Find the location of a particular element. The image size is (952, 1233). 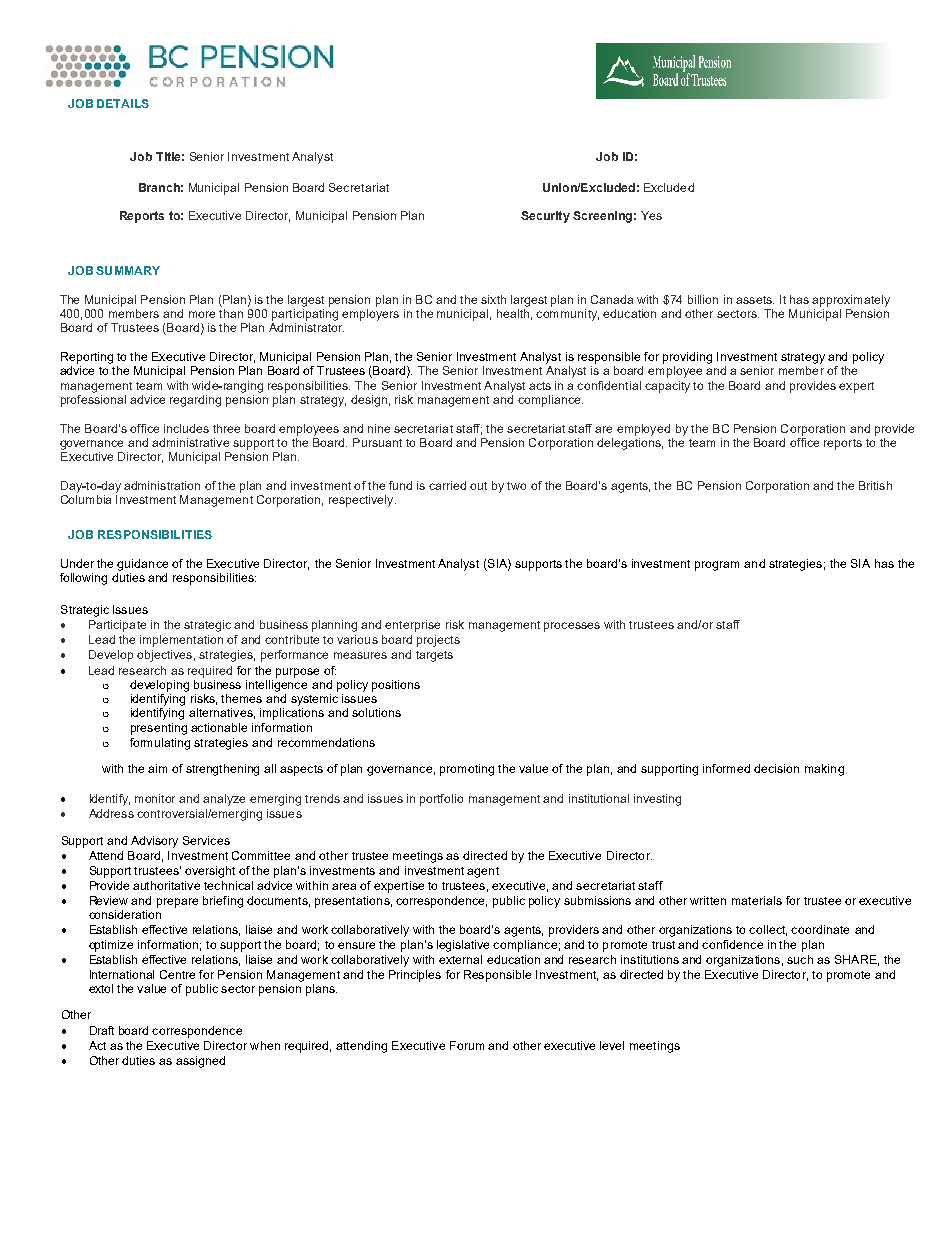

Forum is located at coordinates (467, 1045).
